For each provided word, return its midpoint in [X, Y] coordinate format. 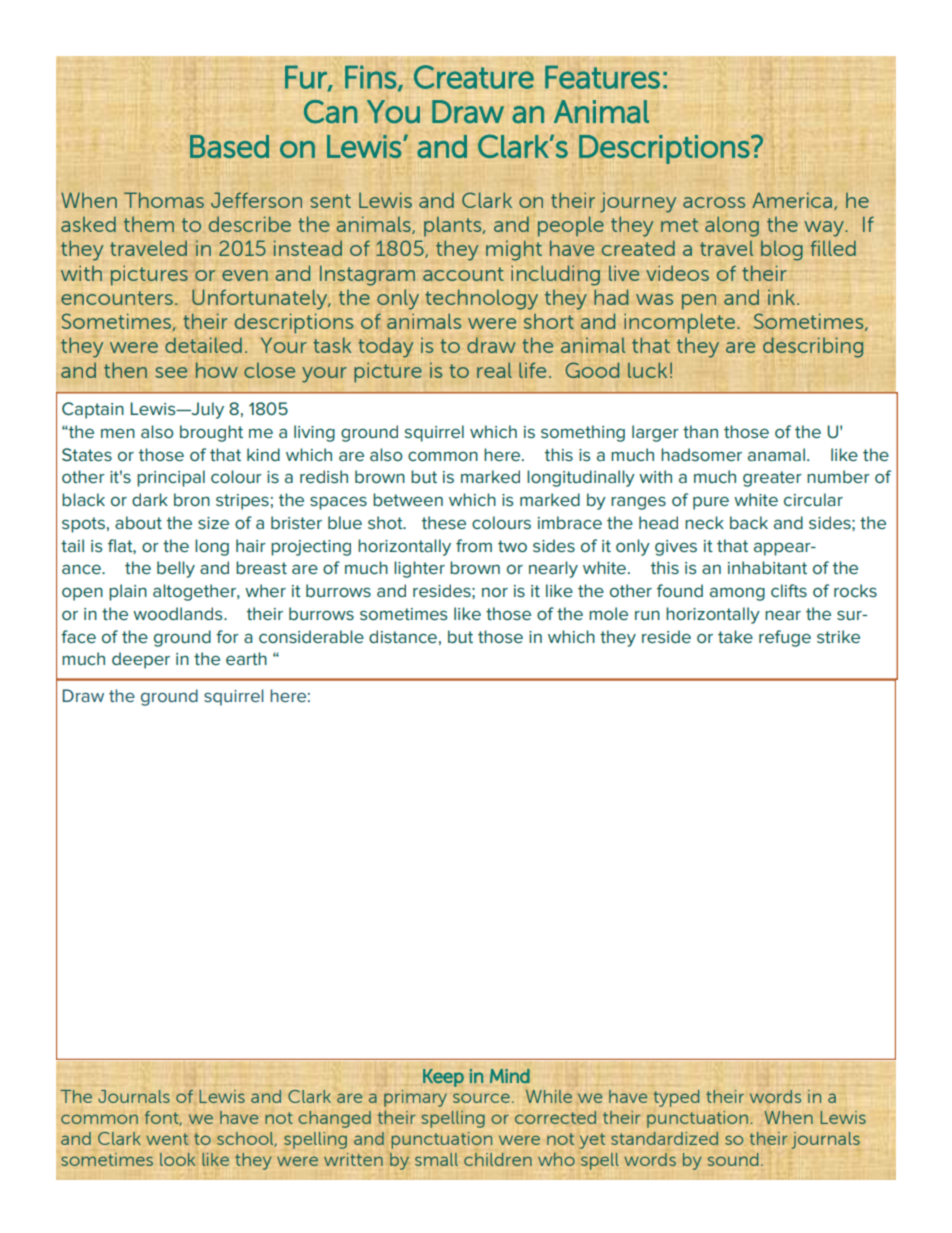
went [167, 1139]
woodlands [179, 613]
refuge [785, 638]
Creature [474, 77]
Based [229, 146]
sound [733, 1159]
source [481, 1098]
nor [495, 592]
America [792, 200]
